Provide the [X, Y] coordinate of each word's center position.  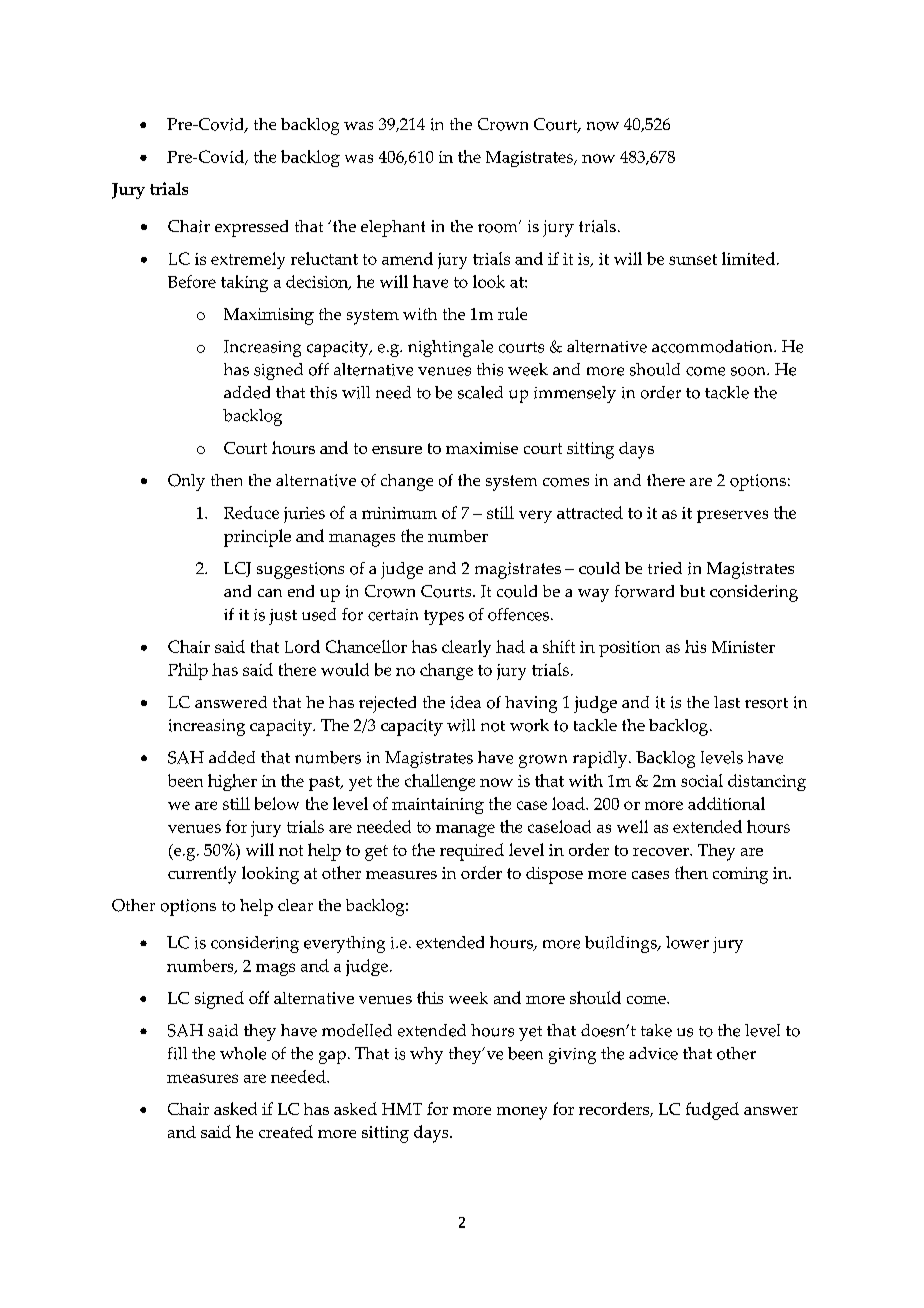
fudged [712, 1111]
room [499, 227]
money [522, 1113]
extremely [248, 260]
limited [750, 258]
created [286, 1131]
